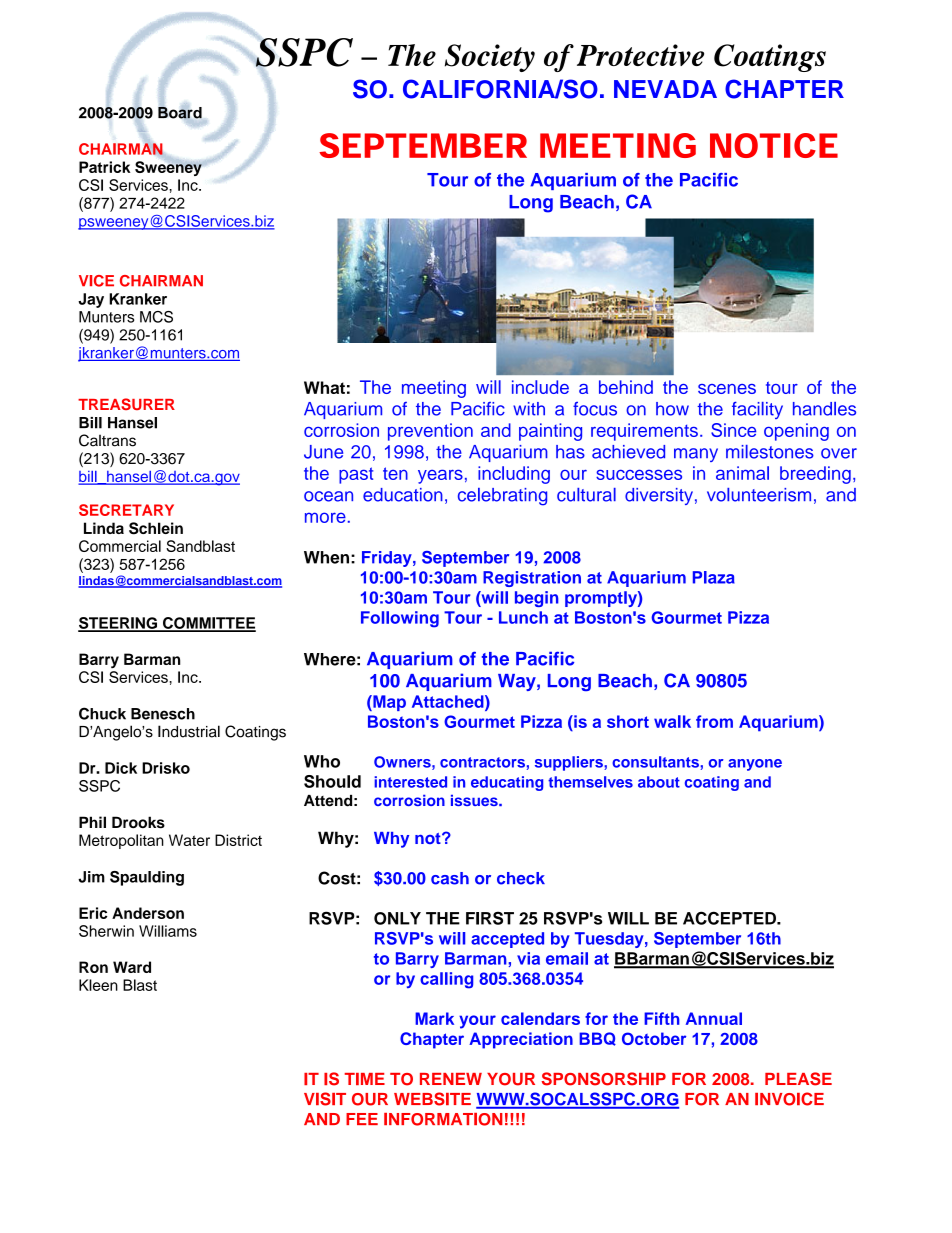  What do you see at coordinates (208, 624) in the page?
I see `COMMITTEE` at bounding box center [208, 624].
